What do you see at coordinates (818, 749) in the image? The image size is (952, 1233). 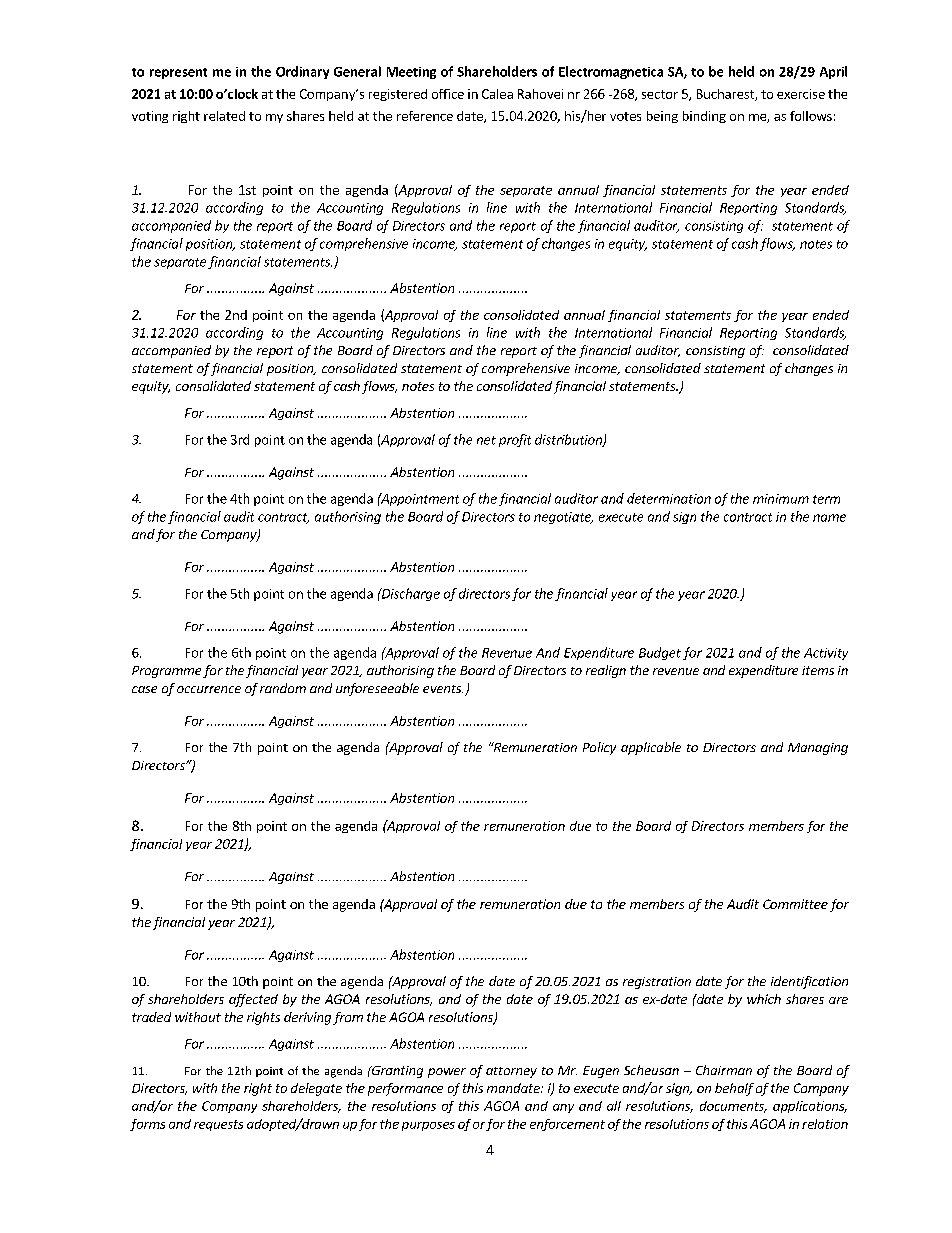 I see `Managing` at bounding box center [818, 749].
